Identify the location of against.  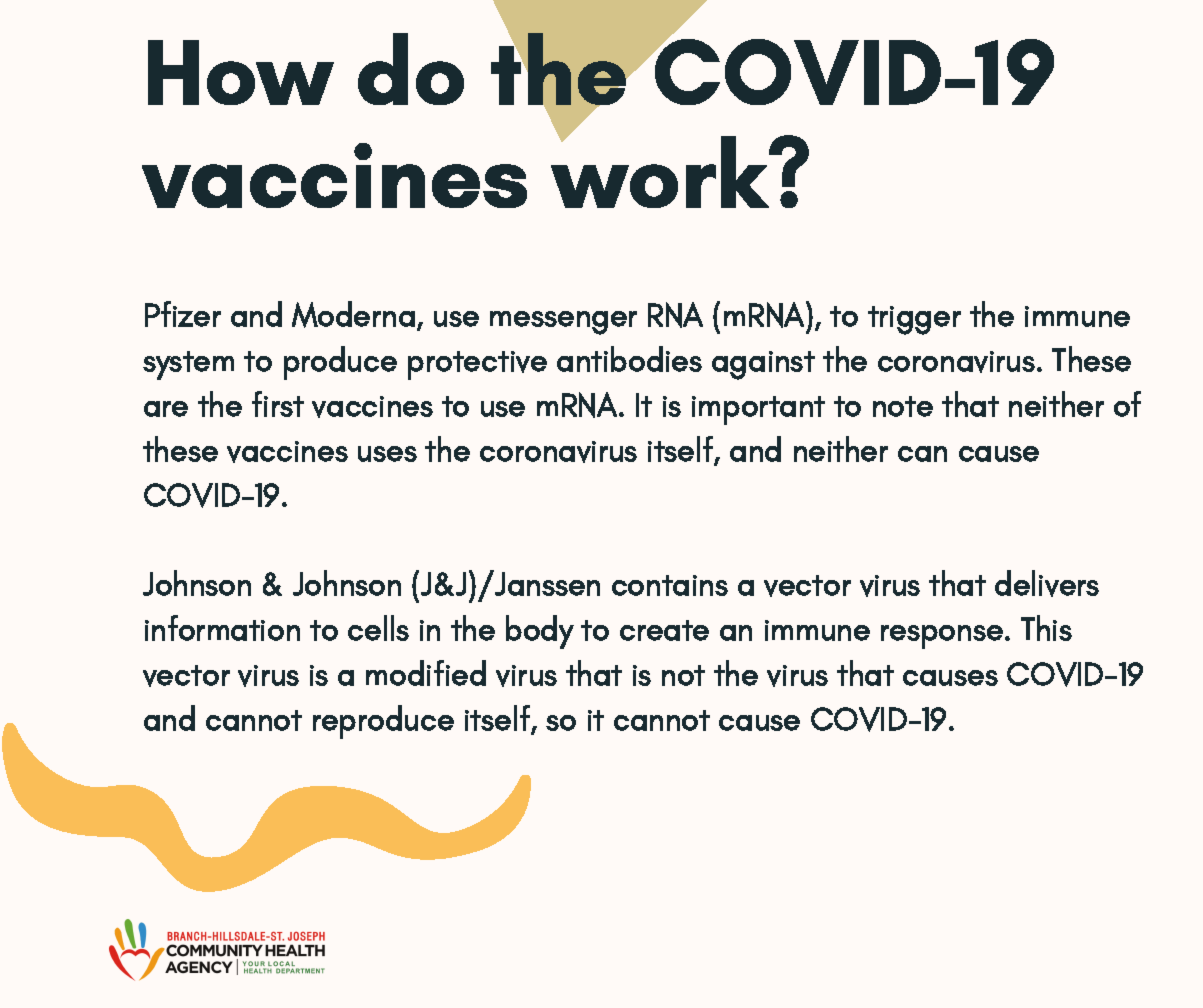
(763, 365).
